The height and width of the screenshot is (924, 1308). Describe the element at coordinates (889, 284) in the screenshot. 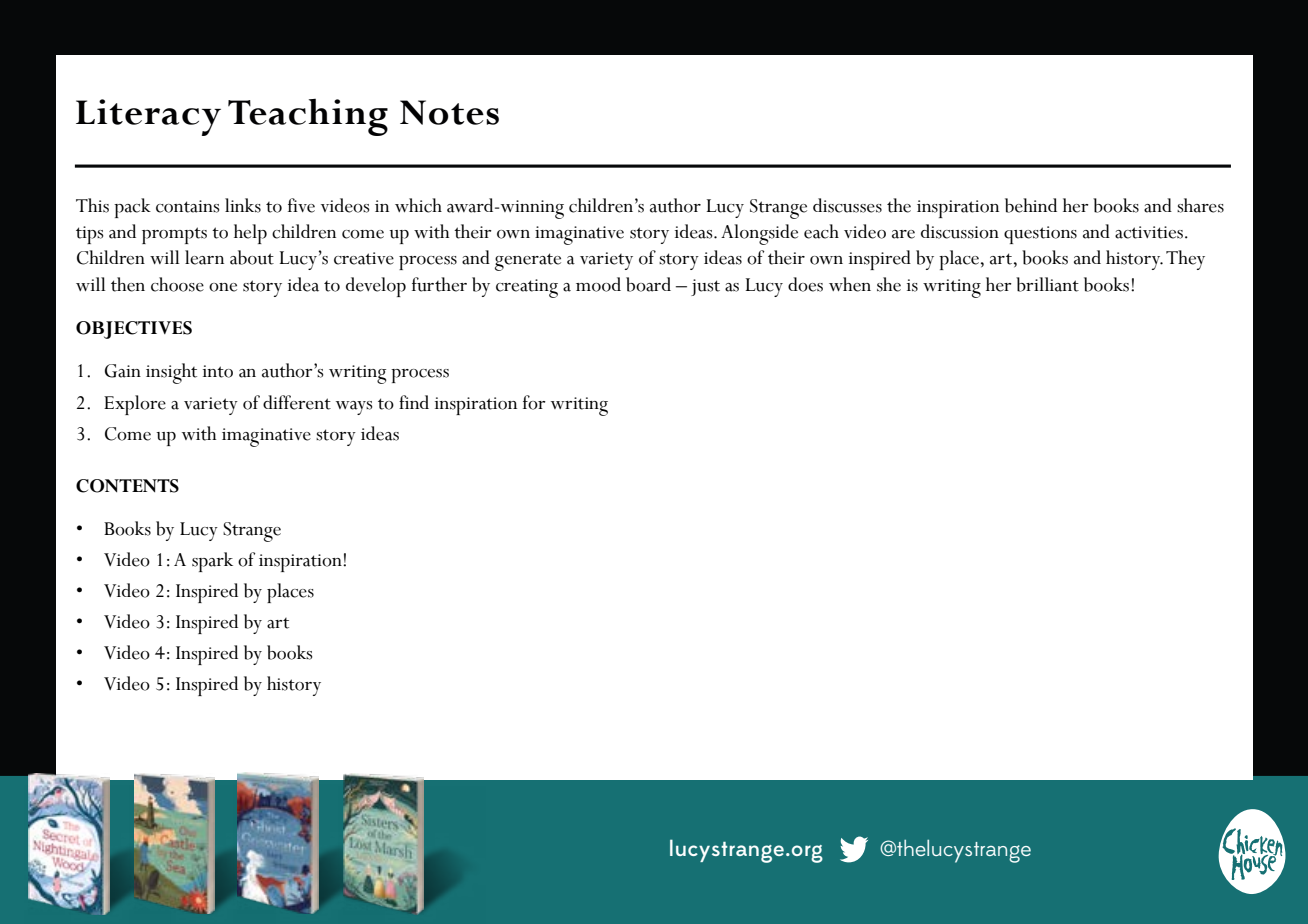

I see `she` at that location.
